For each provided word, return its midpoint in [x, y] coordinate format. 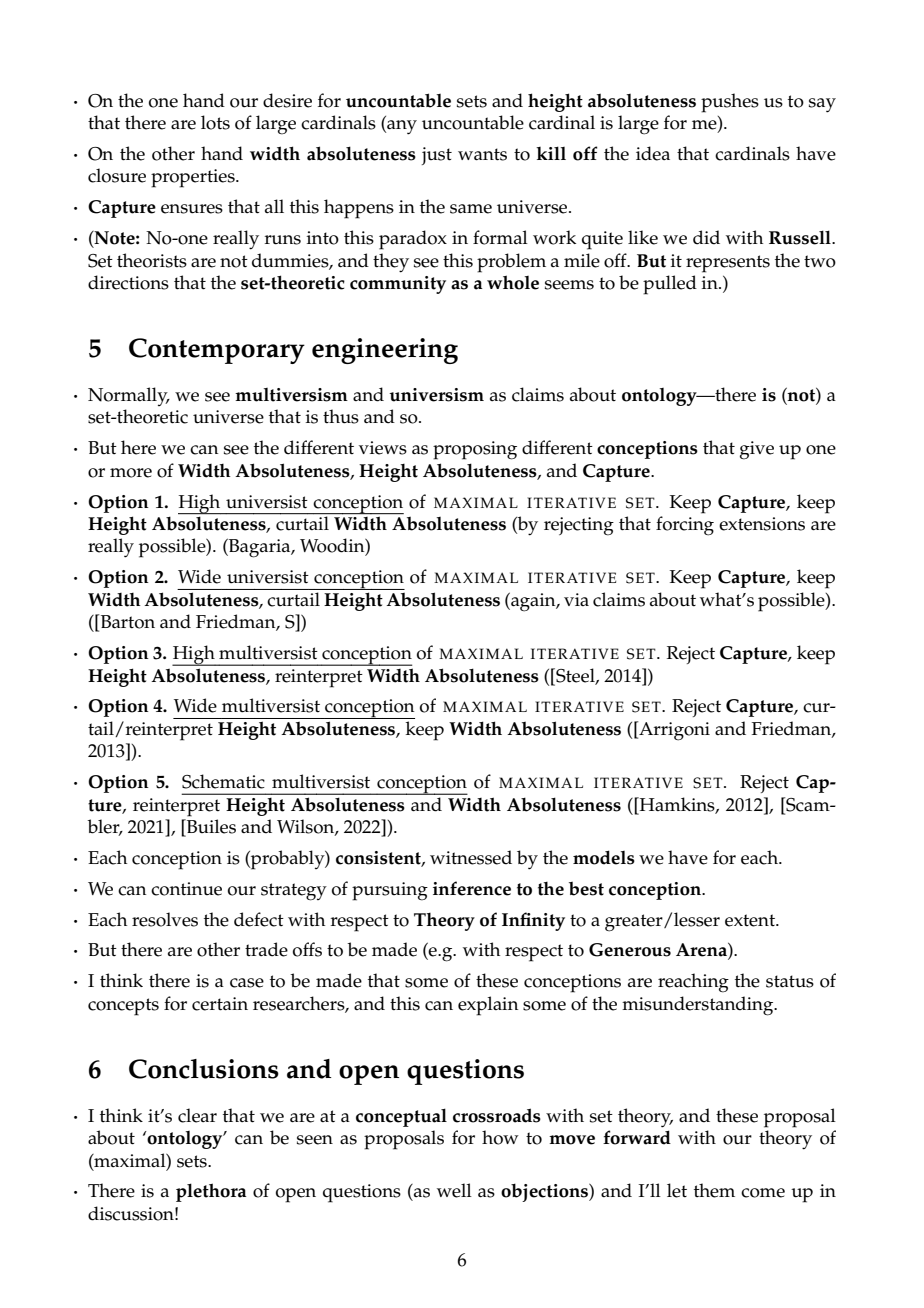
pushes [730, 103]
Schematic [223, 781]
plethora [211, 1192]
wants [482, 154]
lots [215, 122]
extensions [762, 524]
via [576, 599]
